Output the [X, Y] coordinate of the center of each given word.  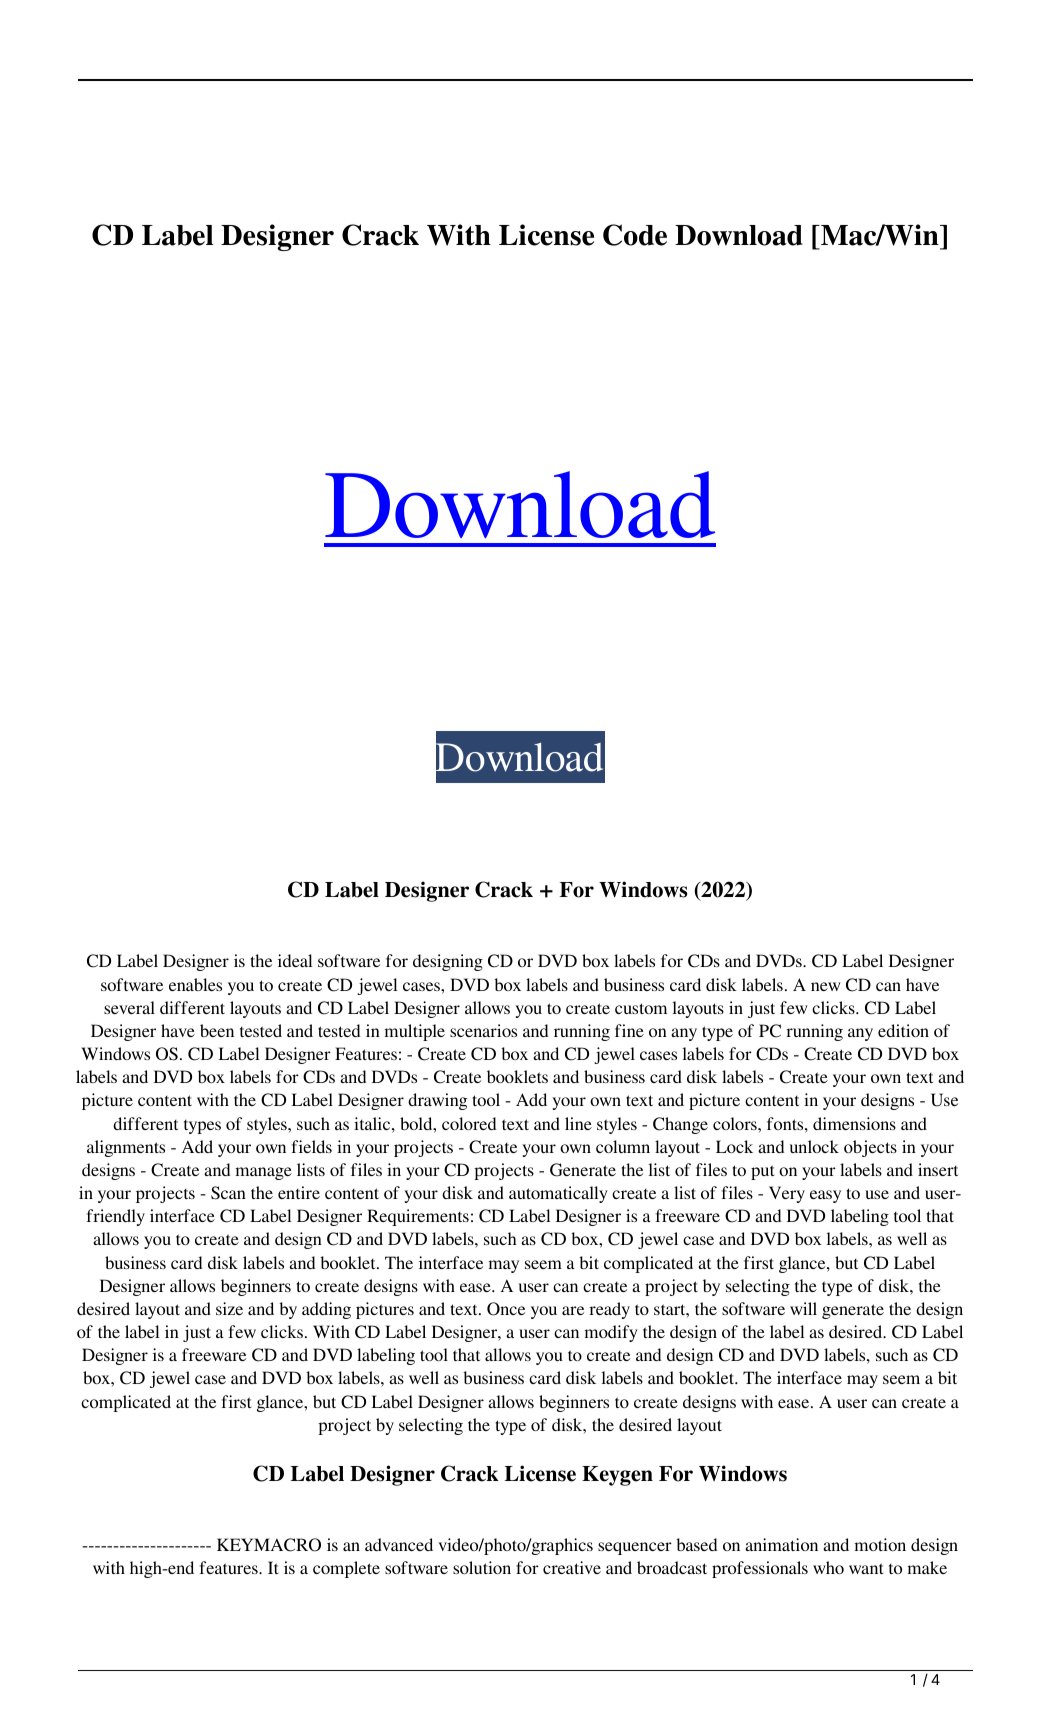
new [825, 986]
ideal [295, 960]
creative [572, 1567]
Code [635, 235]
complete [346, 1569]
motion [880, 1544]
